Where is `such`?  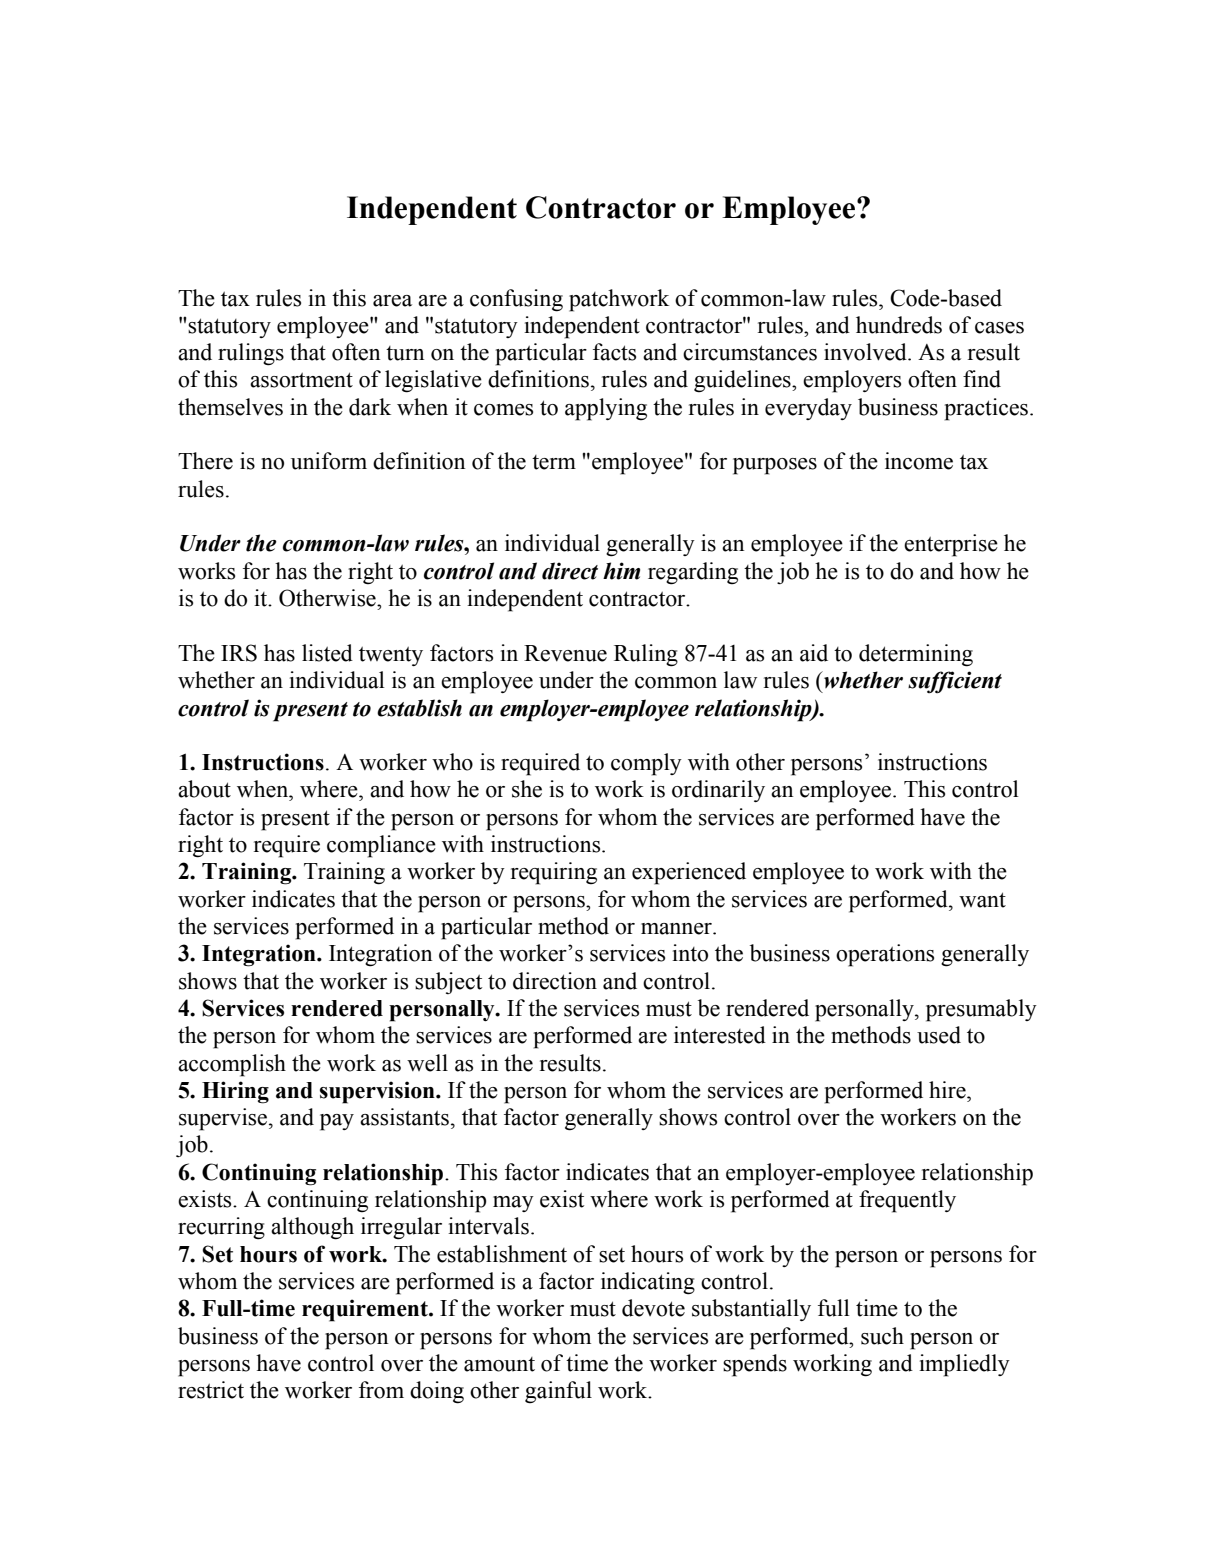
such is located at coordinates (882, 1336).
